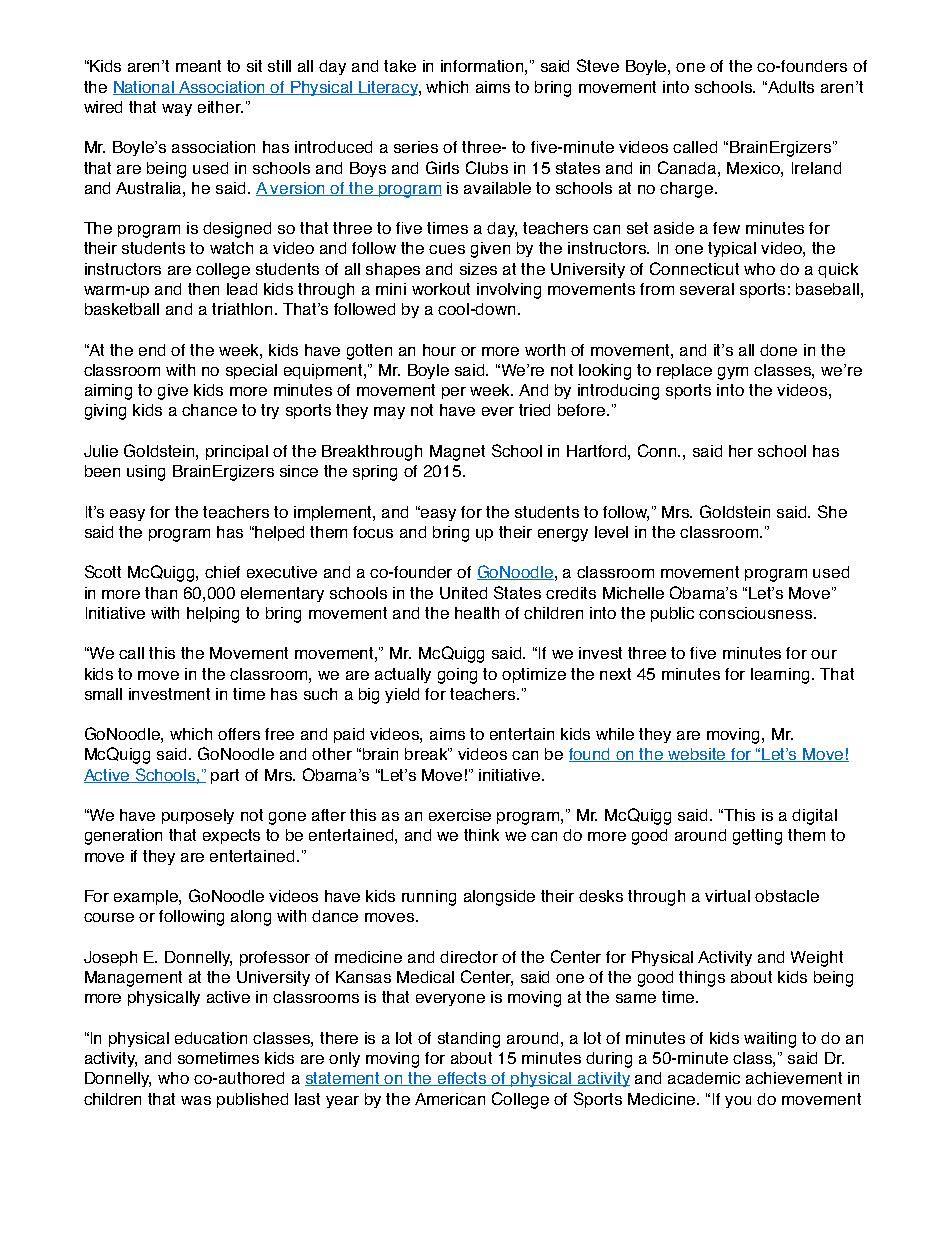  What do you see at coordinates (462, 1079) in the document?
I see `effects` at bounding box center [462, 1079].
